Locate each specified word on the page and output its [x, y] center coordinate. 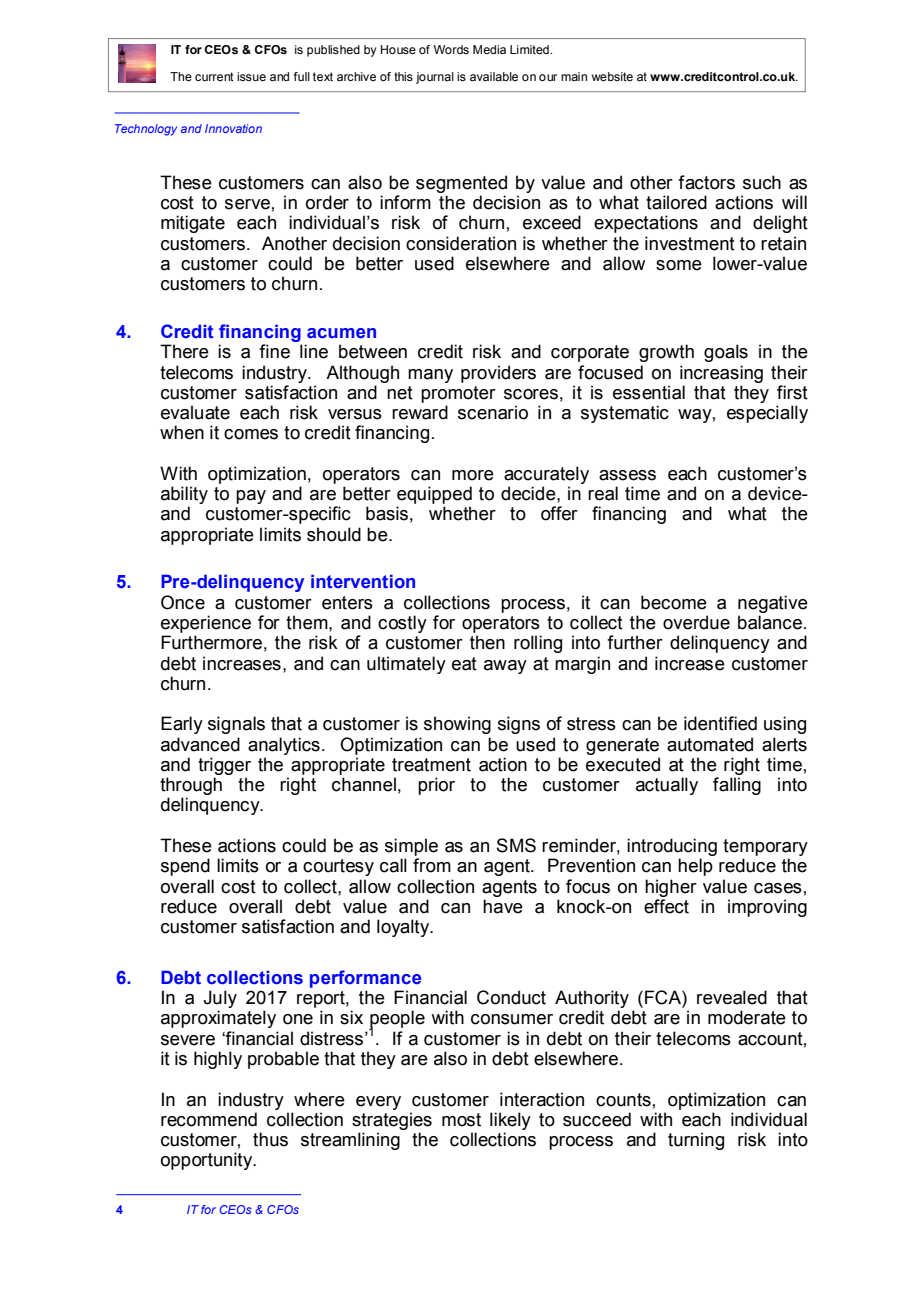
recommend [209, 1119]
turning [696, 1141]
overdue [696, 622]
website [612, 76]
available [494, 76]
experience [206, 624]
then [487, 642]
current [214, 76]
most [461, 1120]
